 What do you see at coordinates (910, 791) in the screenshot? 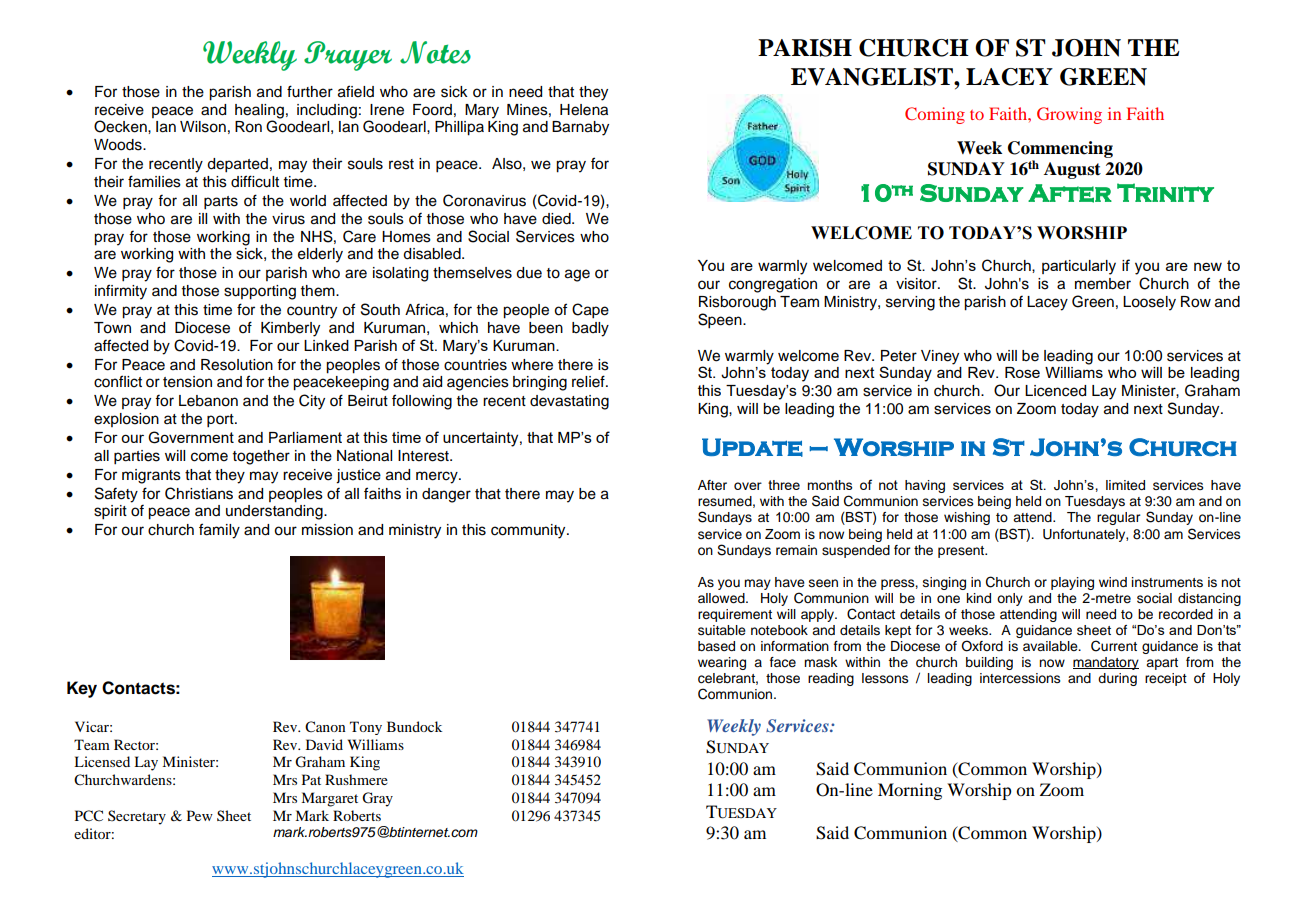
I see `Morning` at bounding box center [910, 791].
